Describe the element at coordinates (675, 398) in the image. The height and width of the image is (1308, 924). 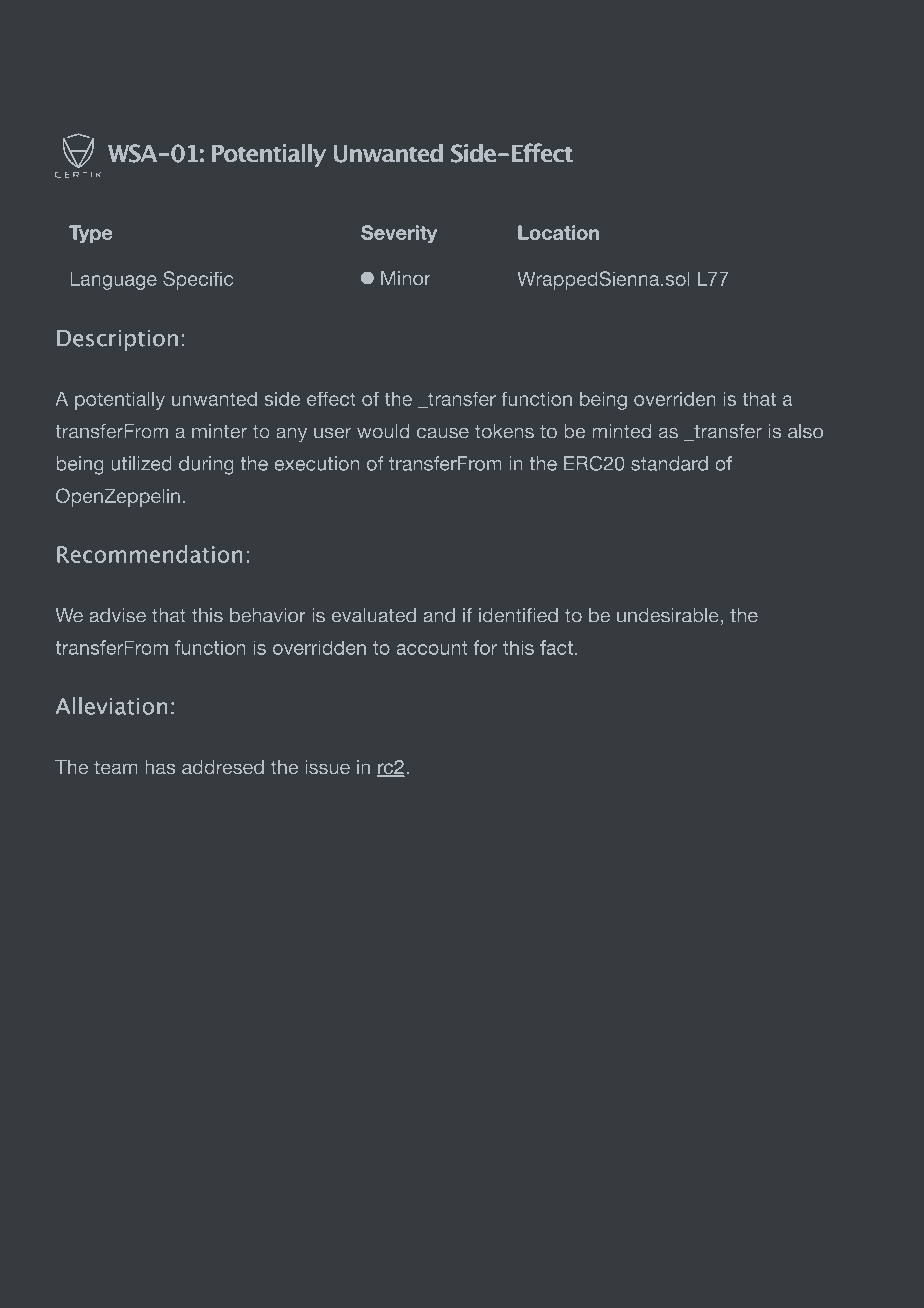
I see `overriden` at that location.
